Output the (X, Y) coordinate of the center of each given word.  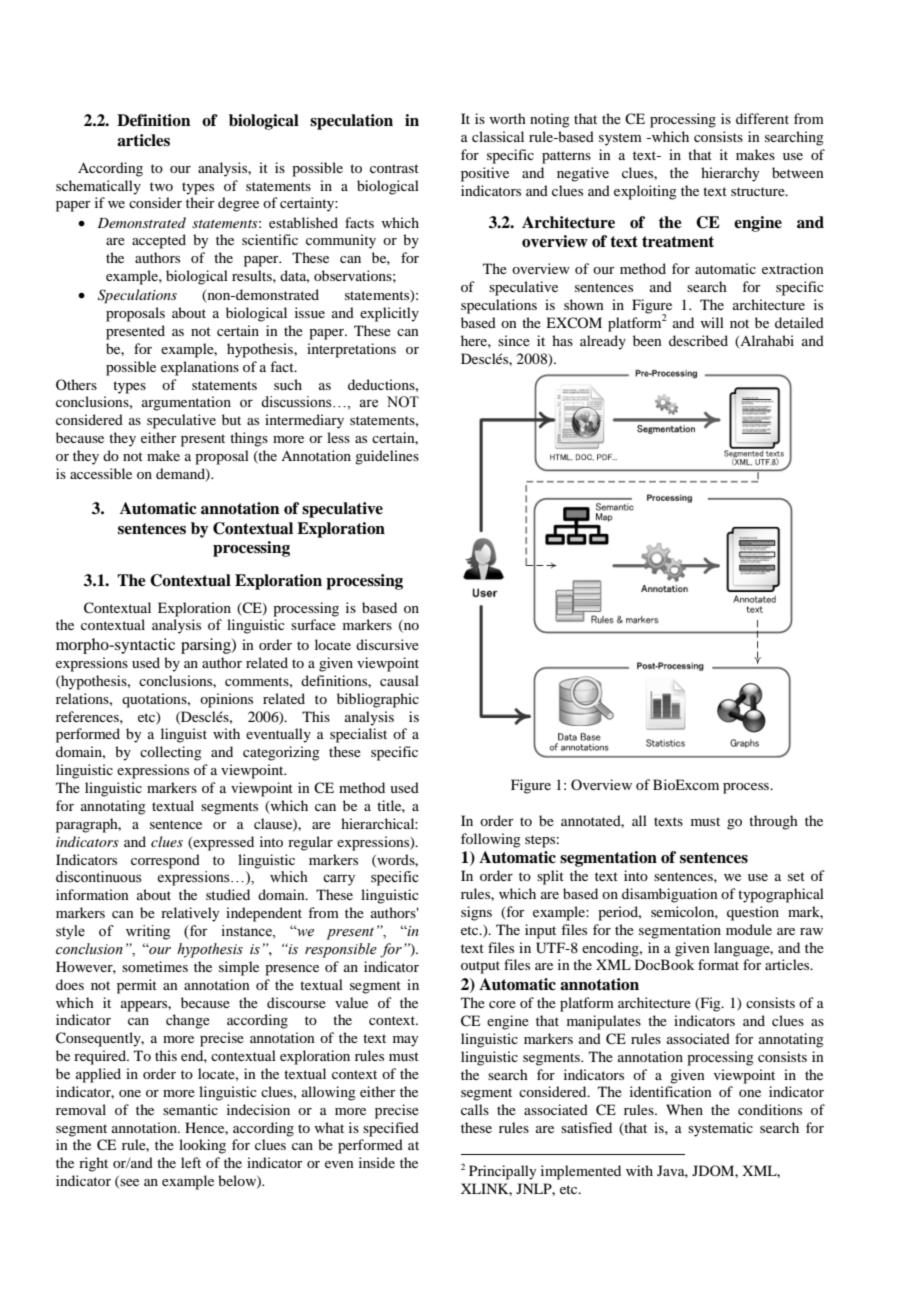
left (191, 1162)
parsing (207, 646)
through (773, 822)
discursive (387, 644)
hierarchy (730, 174)
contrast (394, 168)
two (161, 186)
